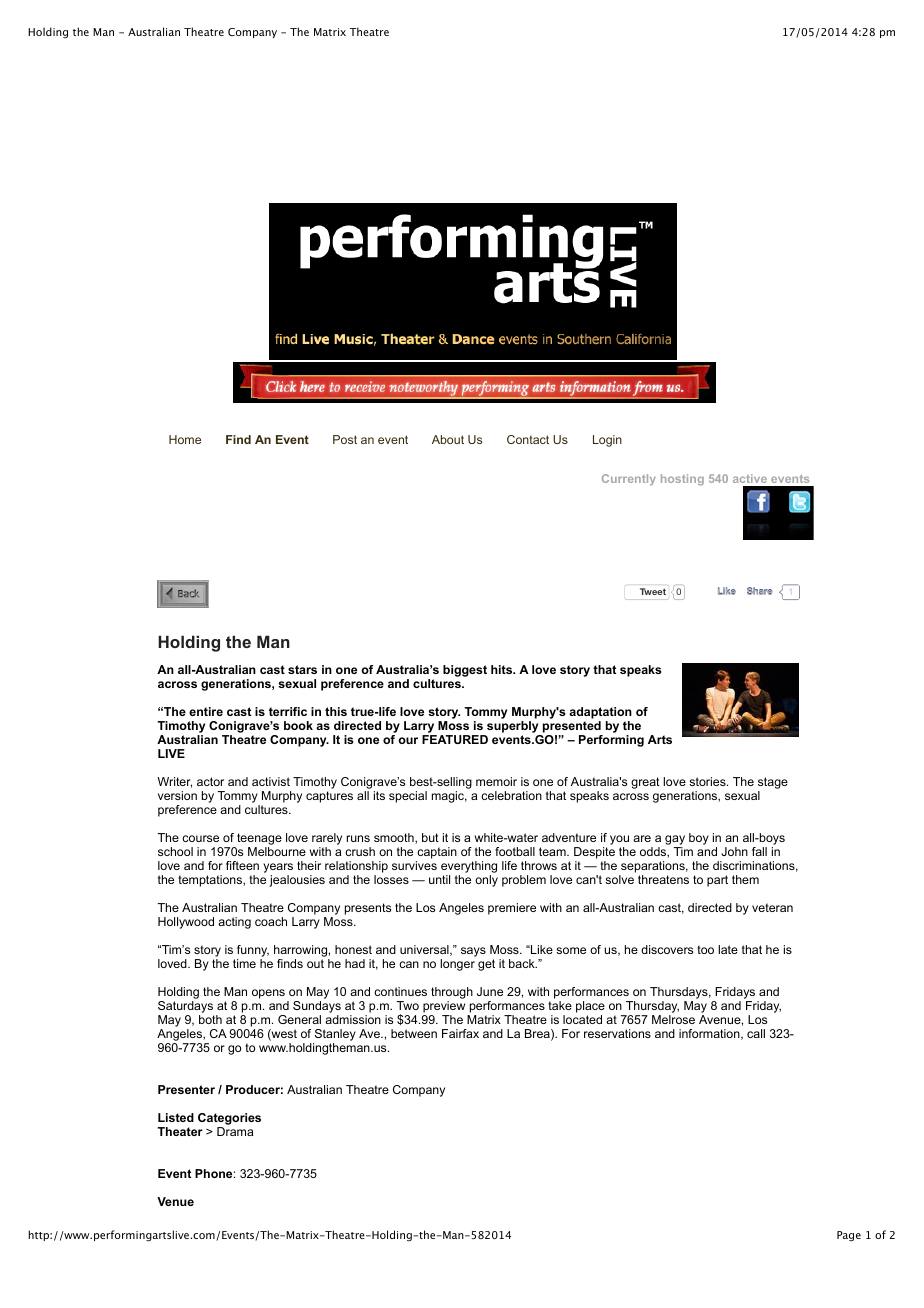  What do you see at coordinates (759, 591) in the screenshot?
I see `Share` at bounding box center [759, 591].
